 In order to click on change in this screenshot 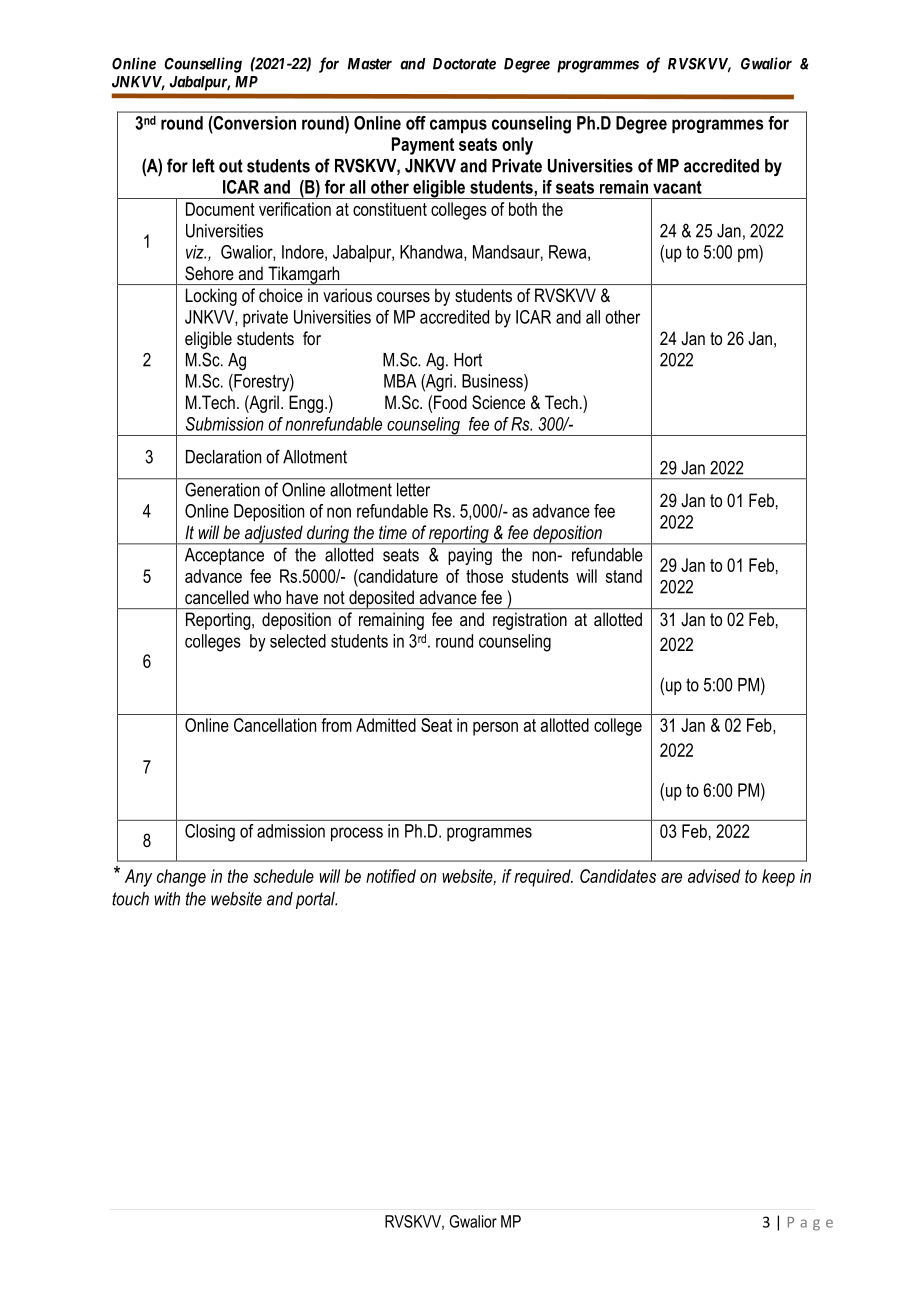, I will do `click(181, 878)`.
